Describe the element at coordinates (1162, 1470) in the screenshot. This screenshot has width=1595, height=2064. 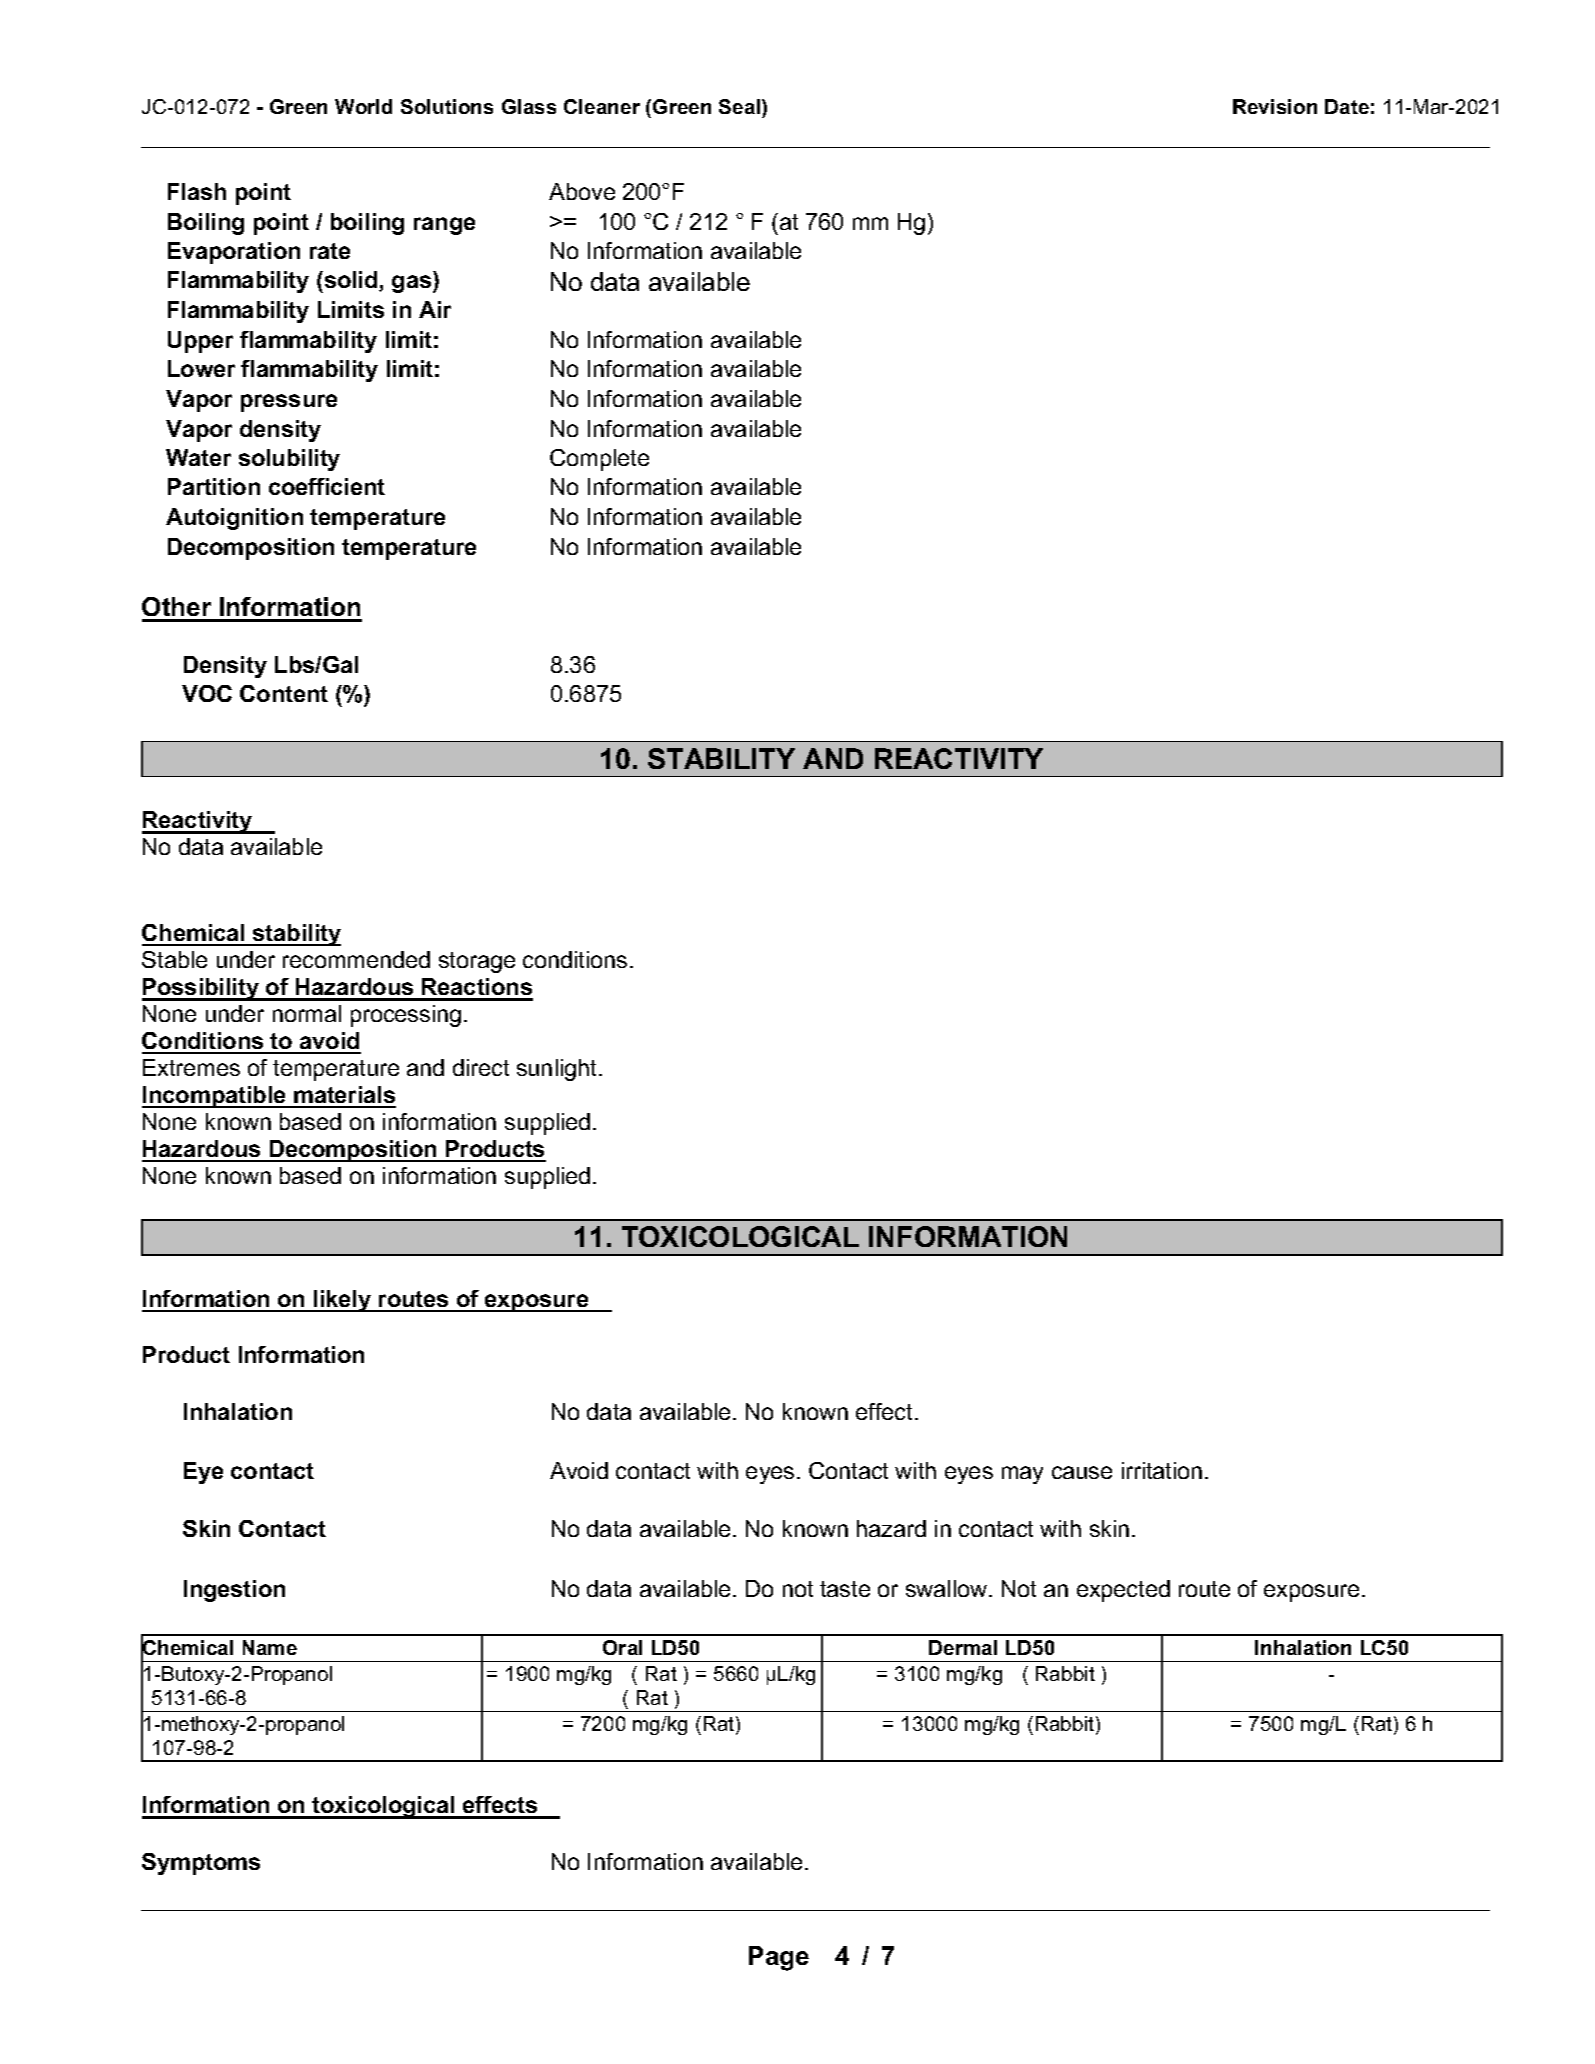
I see `irritation` at that location.
